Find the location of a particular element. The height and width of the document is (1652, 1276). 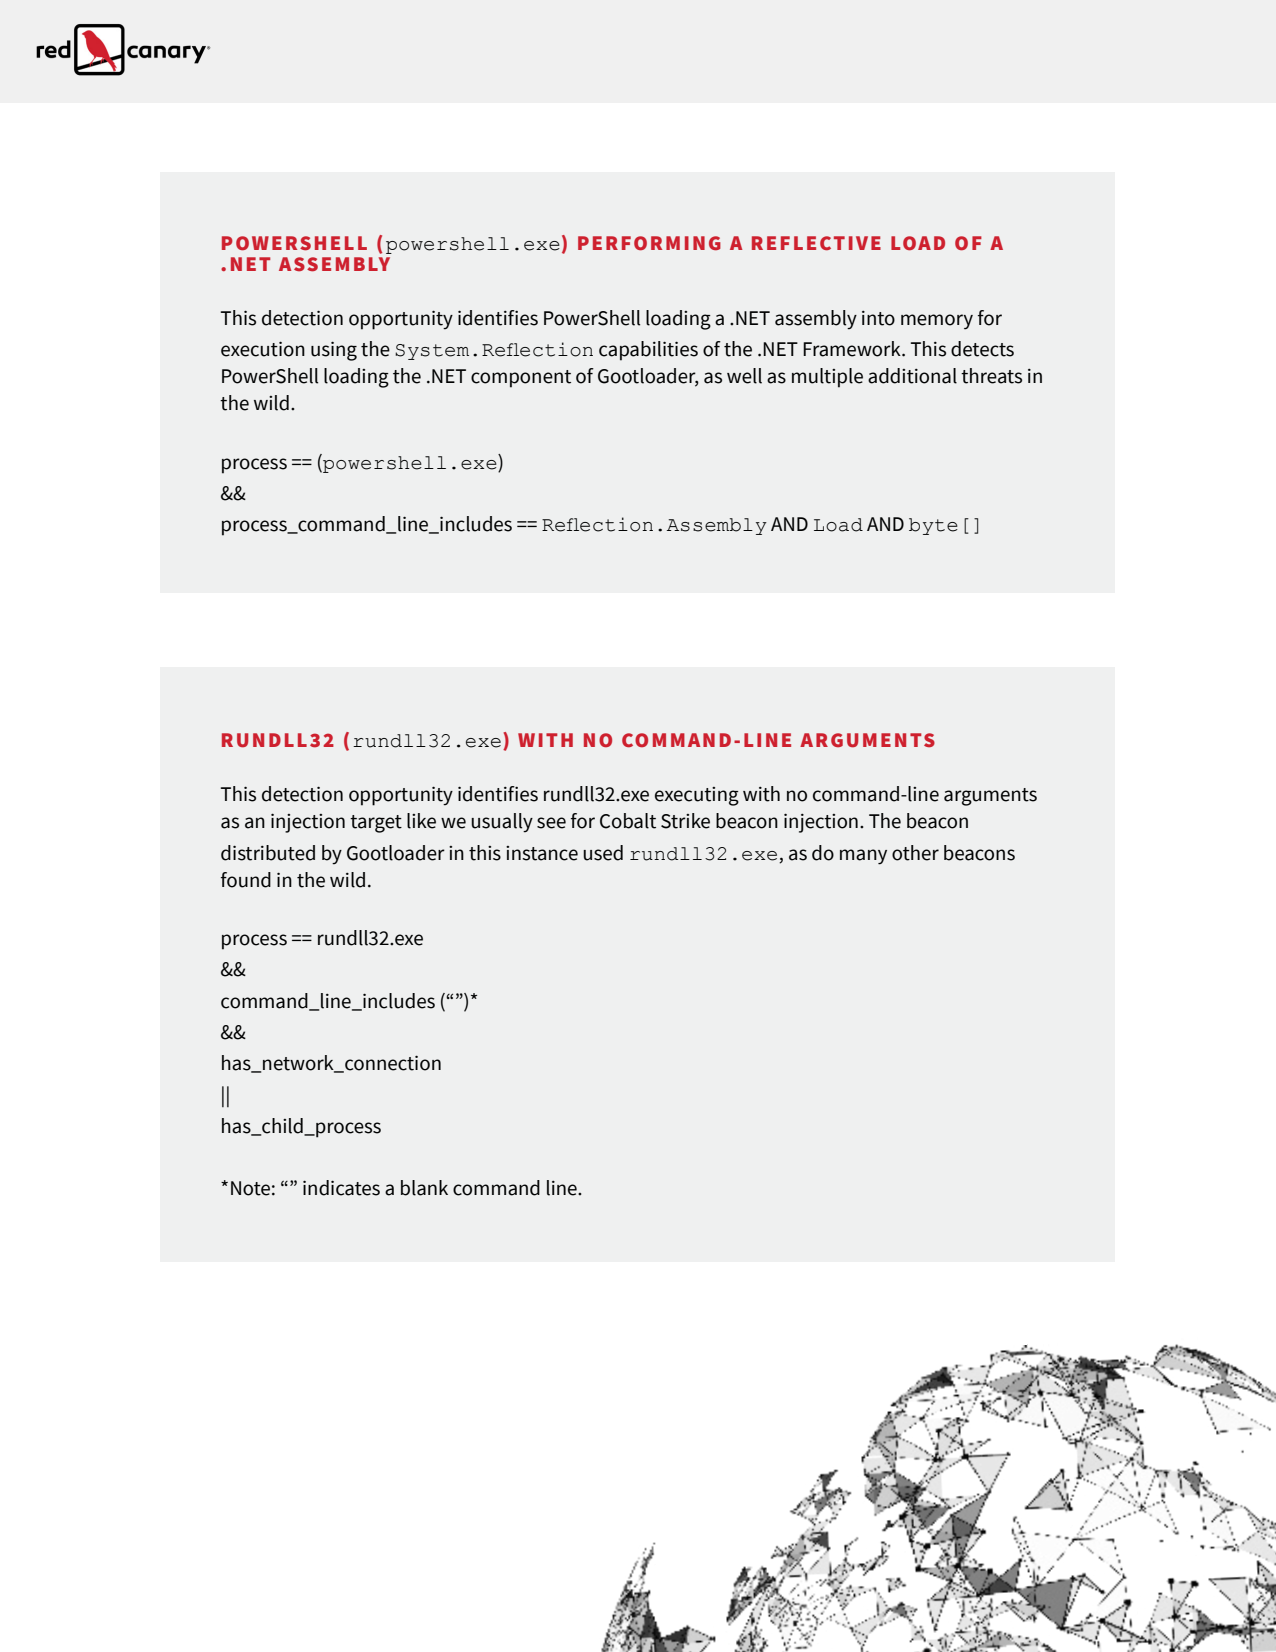

many is located at coordinates (863, 857).
